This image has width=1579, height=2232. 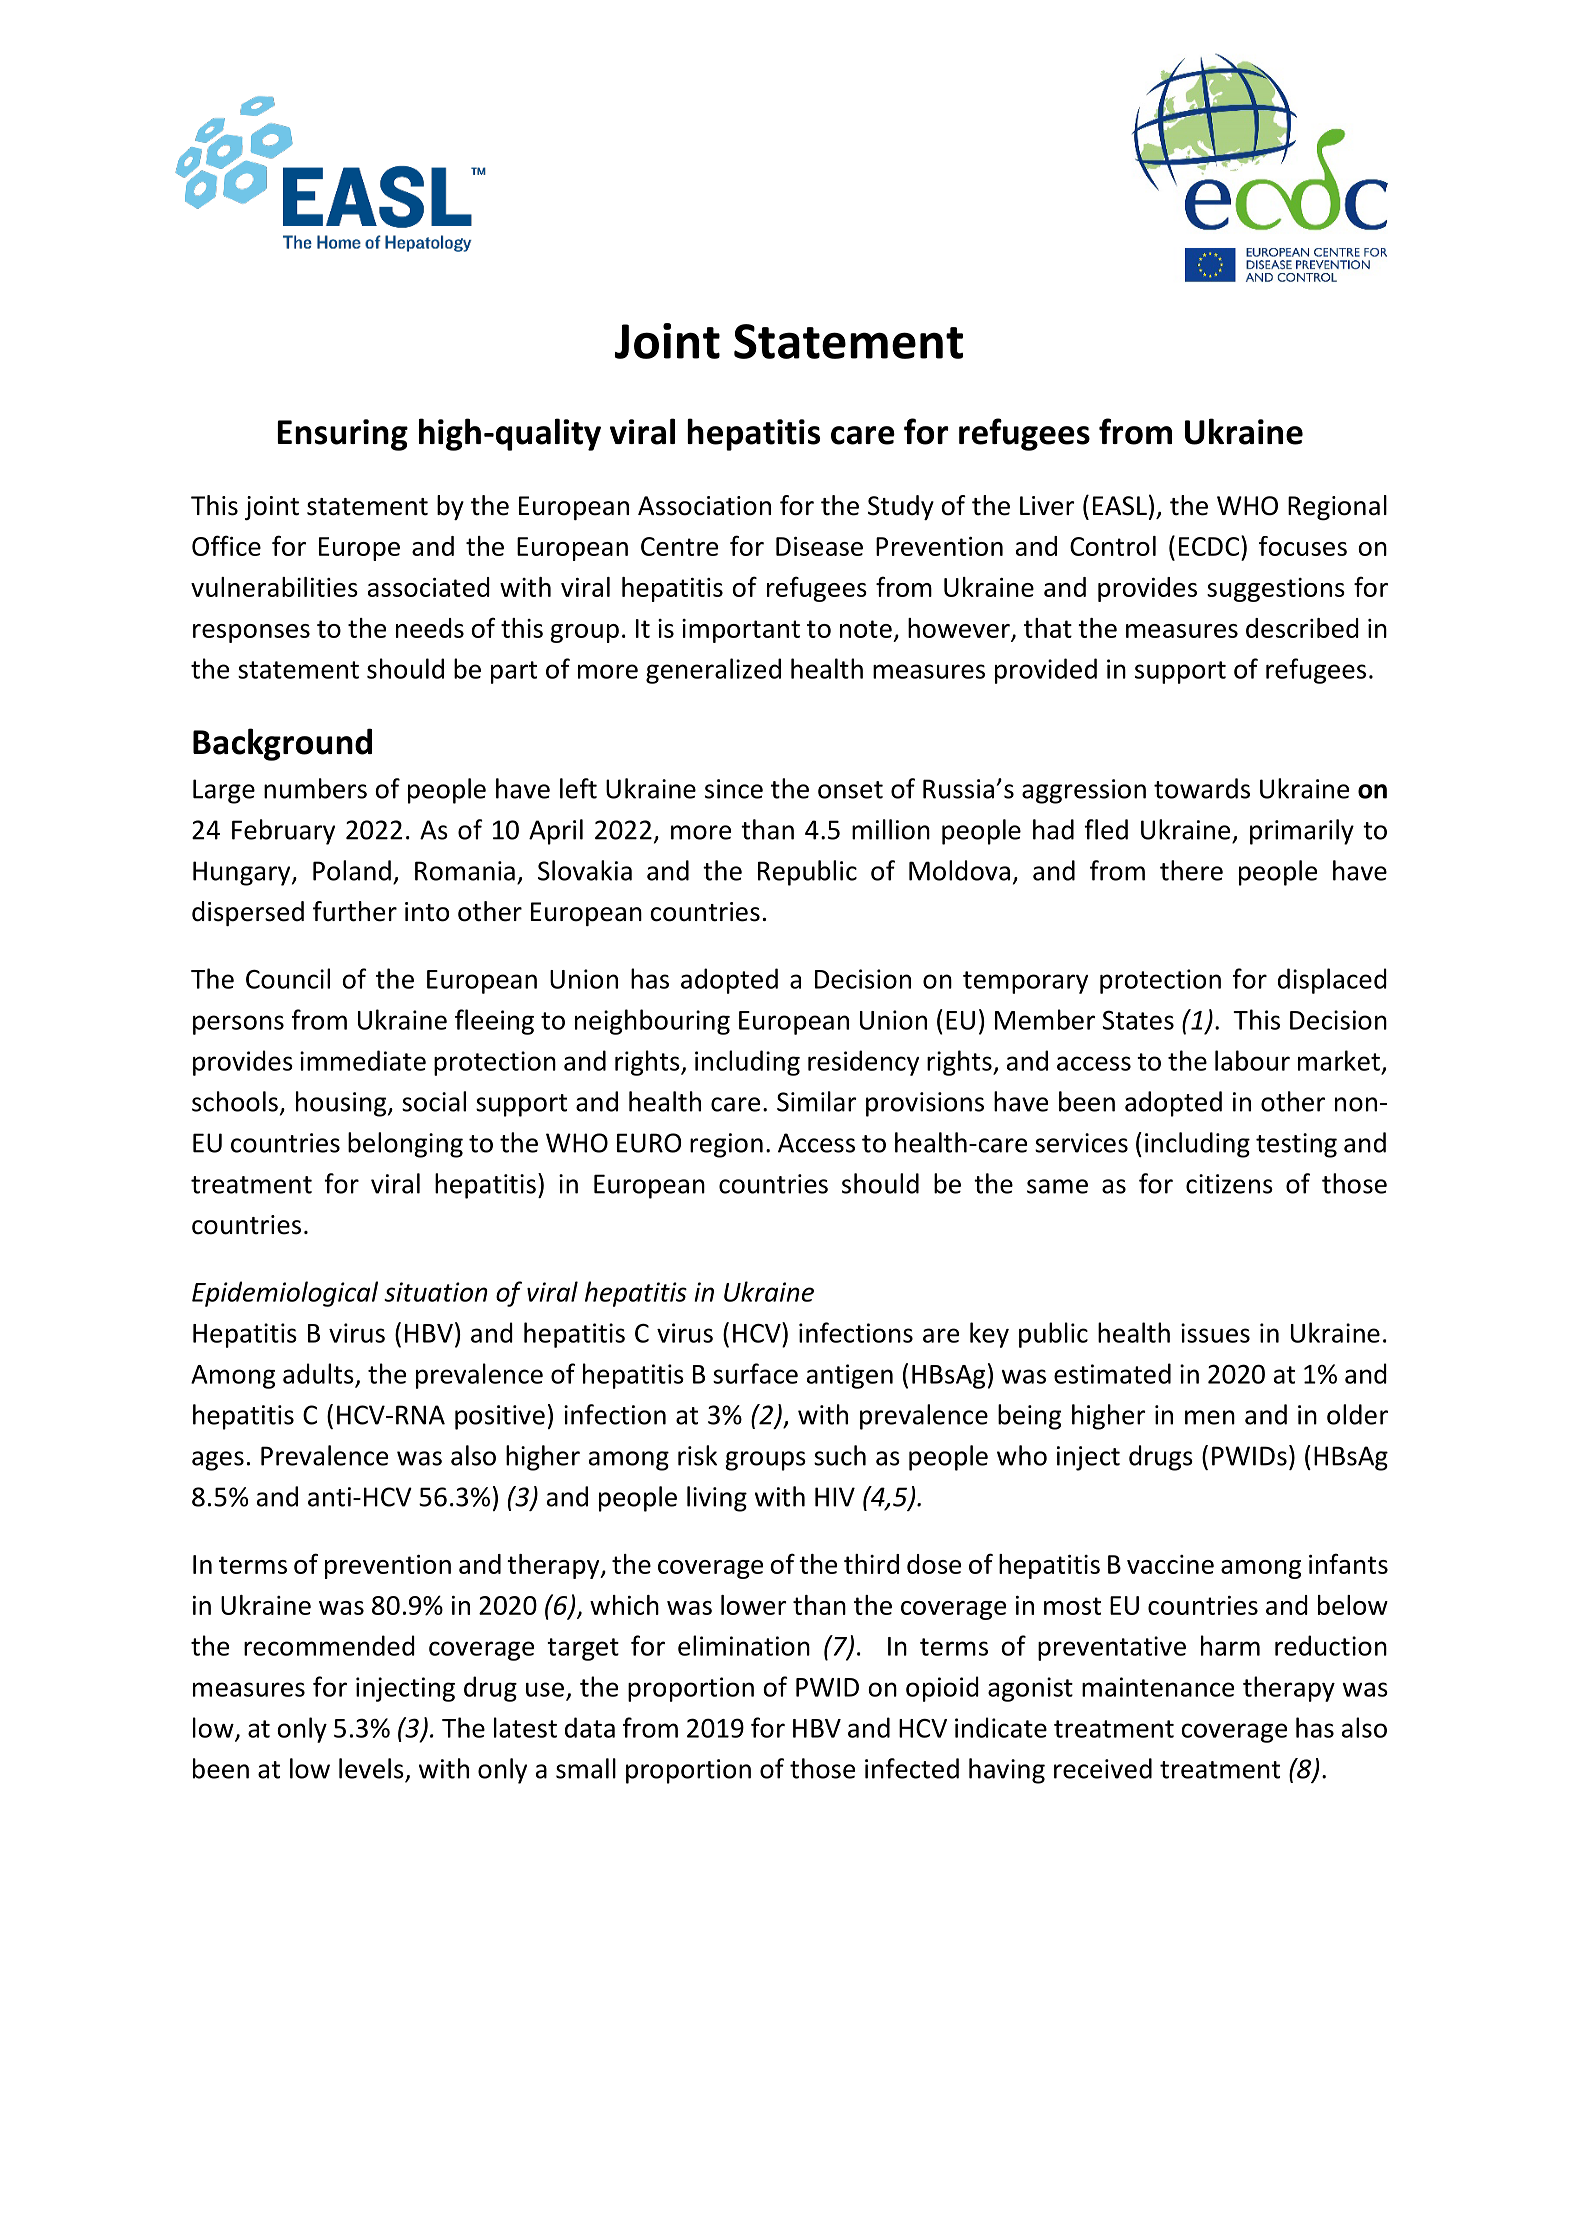 I want to click on Ensuring, so click(x=343, y=435).
